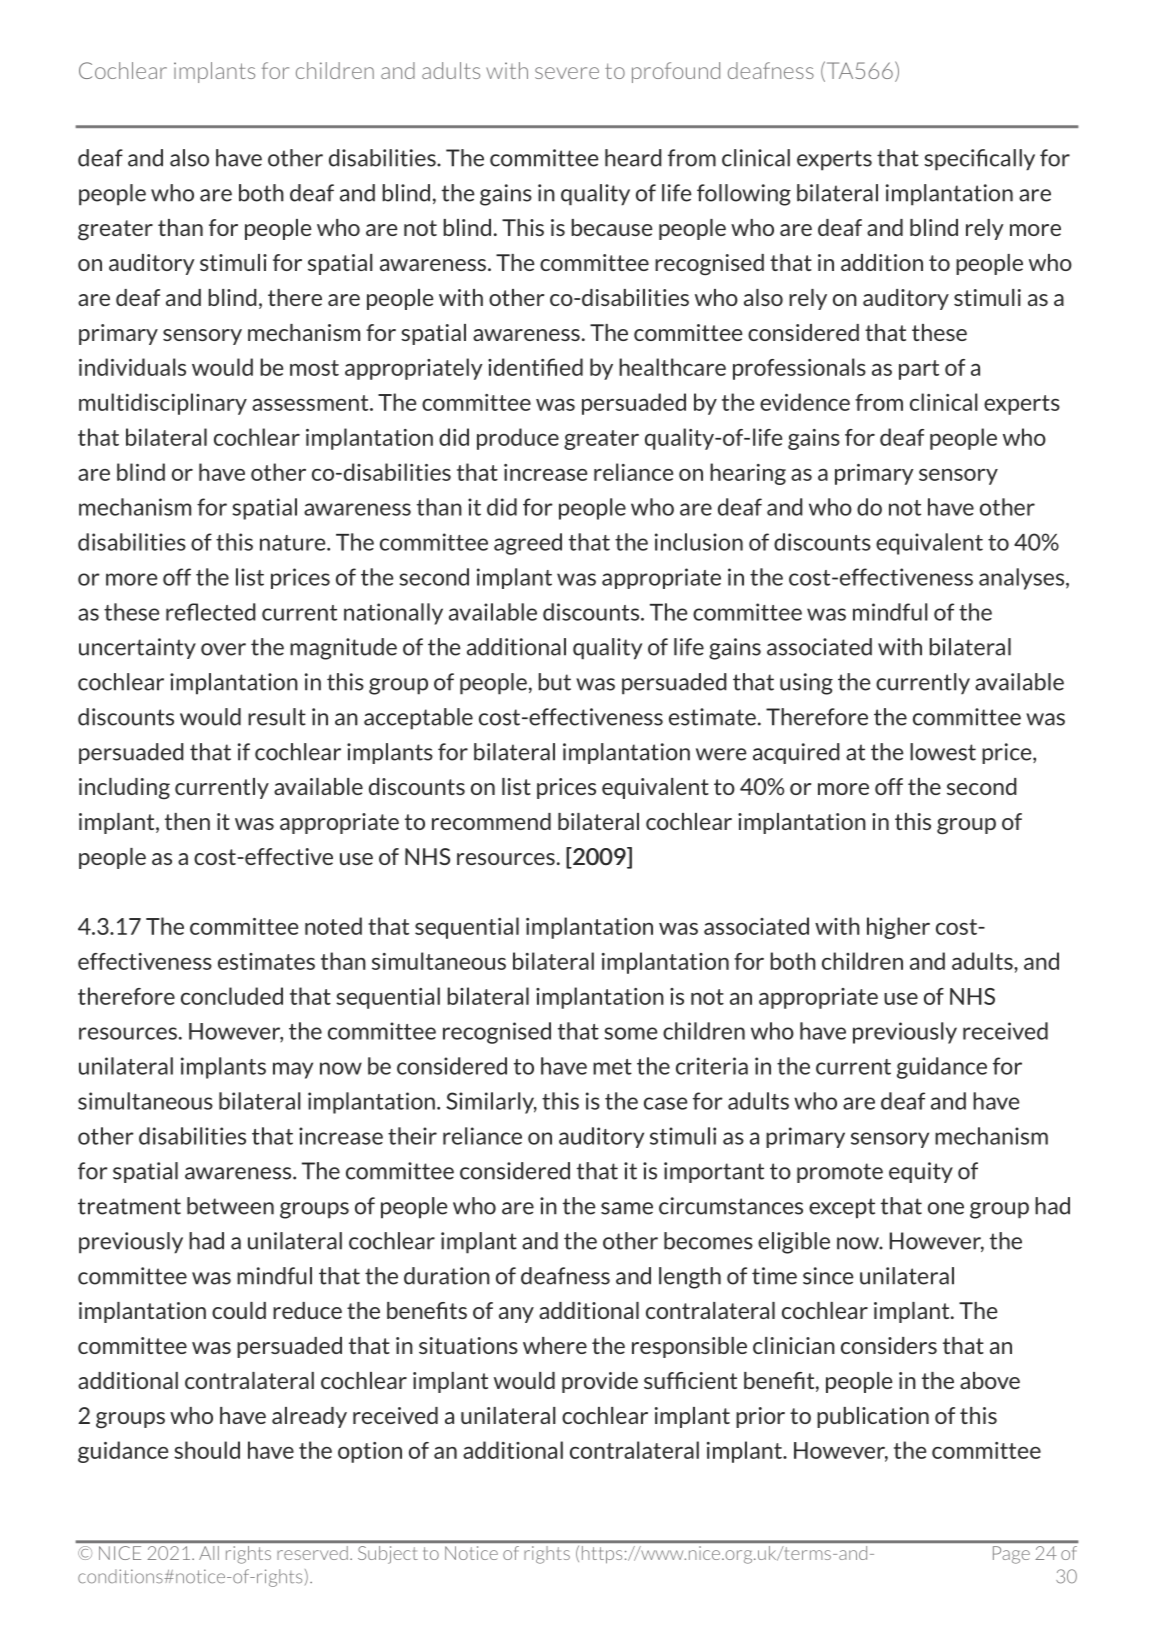 The image size is (1155, 1634). What do you see at coordinates (163, 404) in the page?
I see `multidisciplinary` at bounding box center [163, 404].
